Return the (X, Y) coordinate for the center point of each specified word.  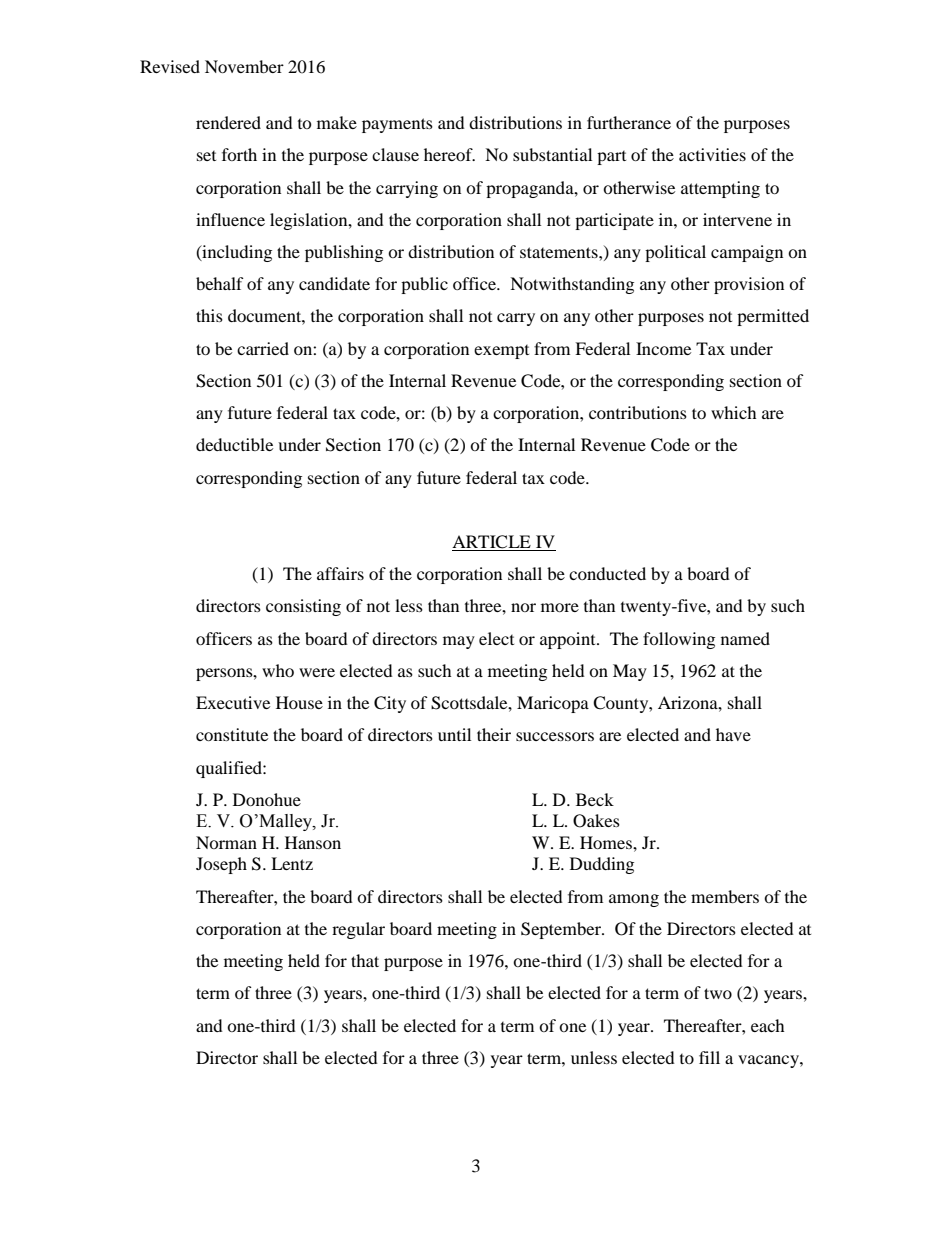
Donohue (267, 799)
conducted (607, 573)
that (365, 960)
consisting (303, 607)
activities (712, 154)
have (733, 734)
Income (663, 348)
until (454, 734)
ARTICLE (492, 543)
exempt (501, 352)
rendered (228, 122)
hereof (449, 154)
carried (263, 348)
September (562, 930)
